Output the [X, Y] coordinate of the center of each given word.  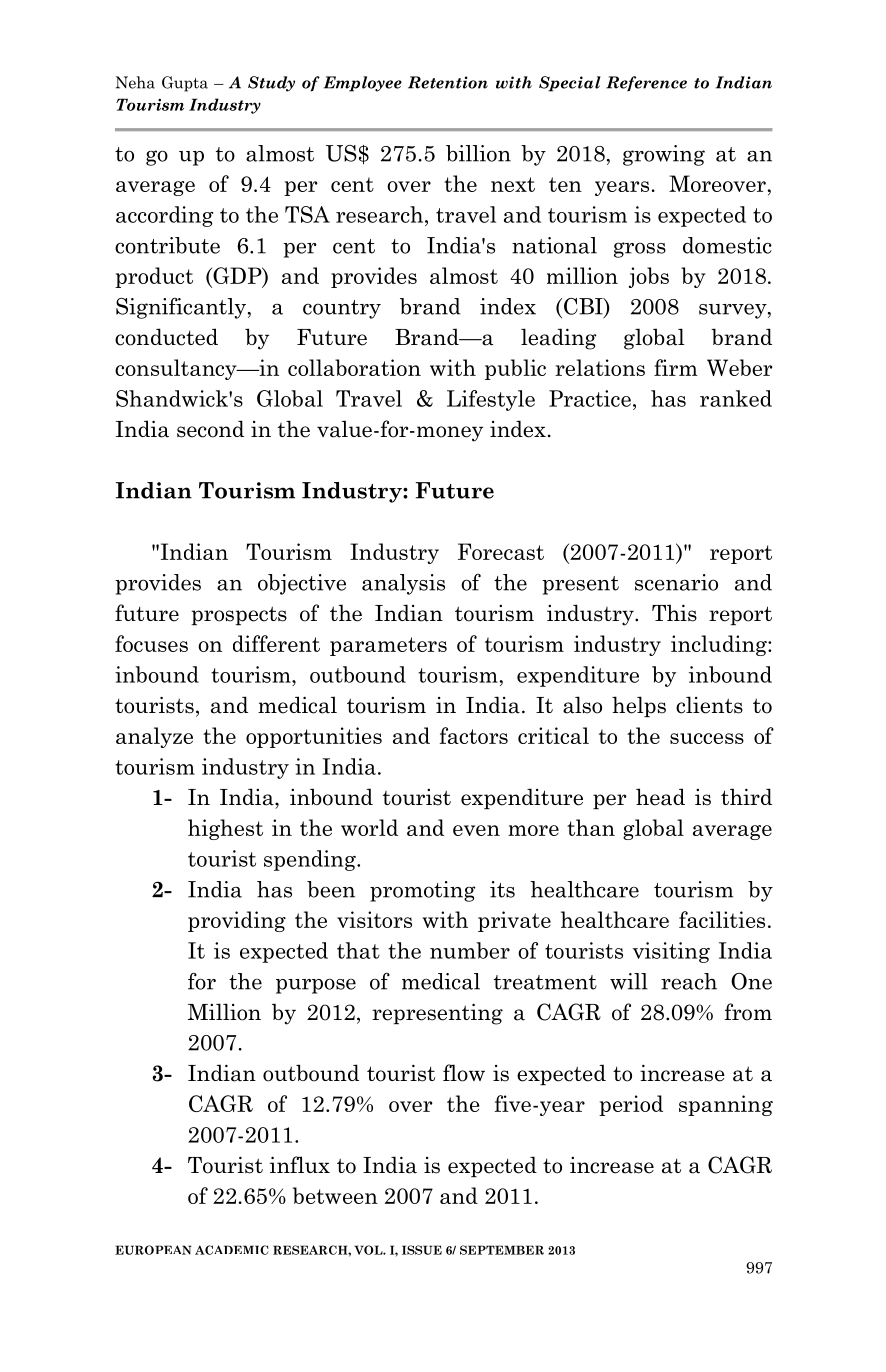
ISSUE [422, 1250]
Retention [448, 82]
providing [237, 921]
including [720, 645]
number [470, 950]
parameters [388, 646]
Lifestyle [491, 400]
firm [676, 367]
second [210, 429]
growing [664, 155]
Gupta [185, 84]
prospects [239, 615]
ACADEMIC [232, 1250]
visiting [671, 952]
